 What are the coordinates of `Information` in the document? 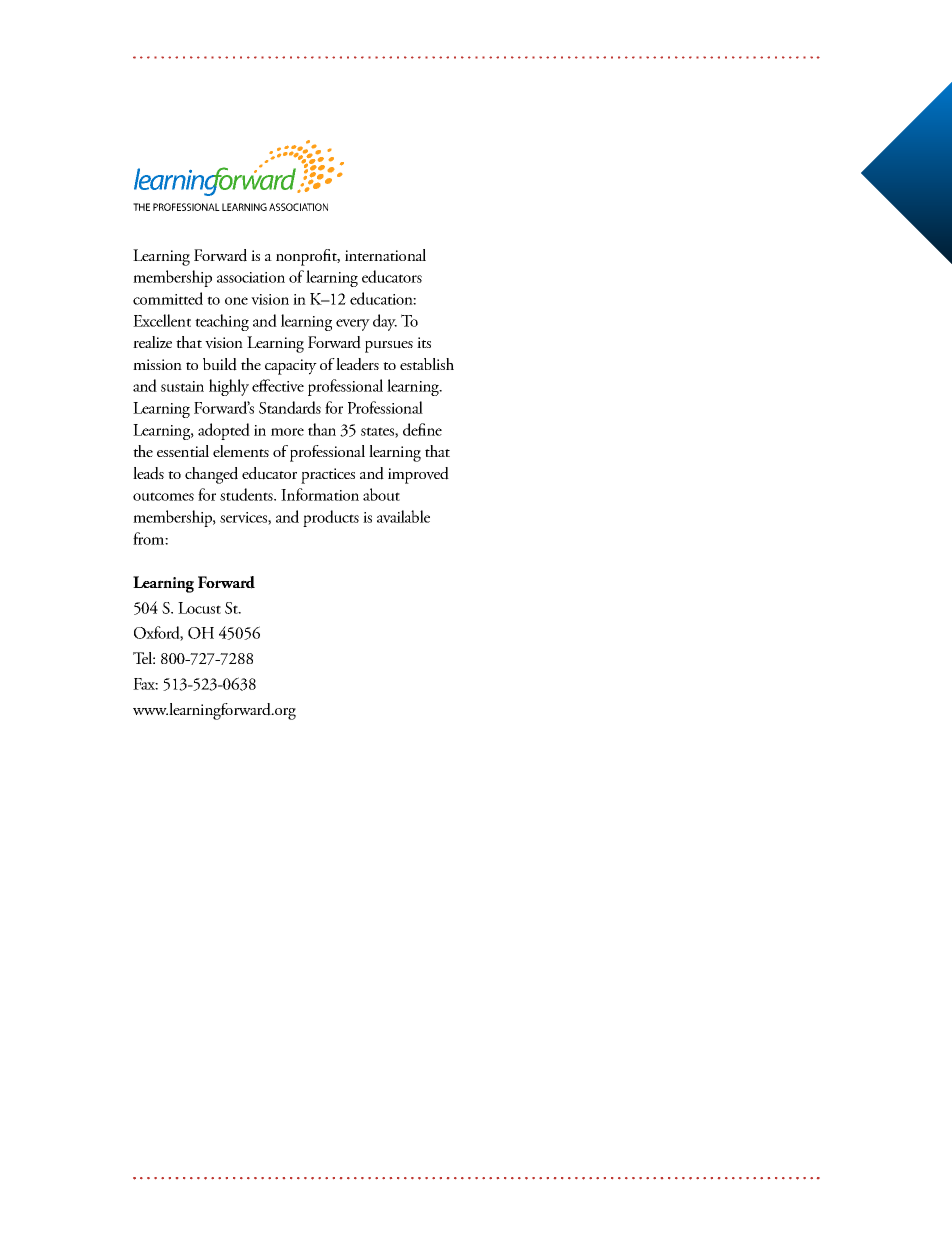 It's located at (320, 494).
